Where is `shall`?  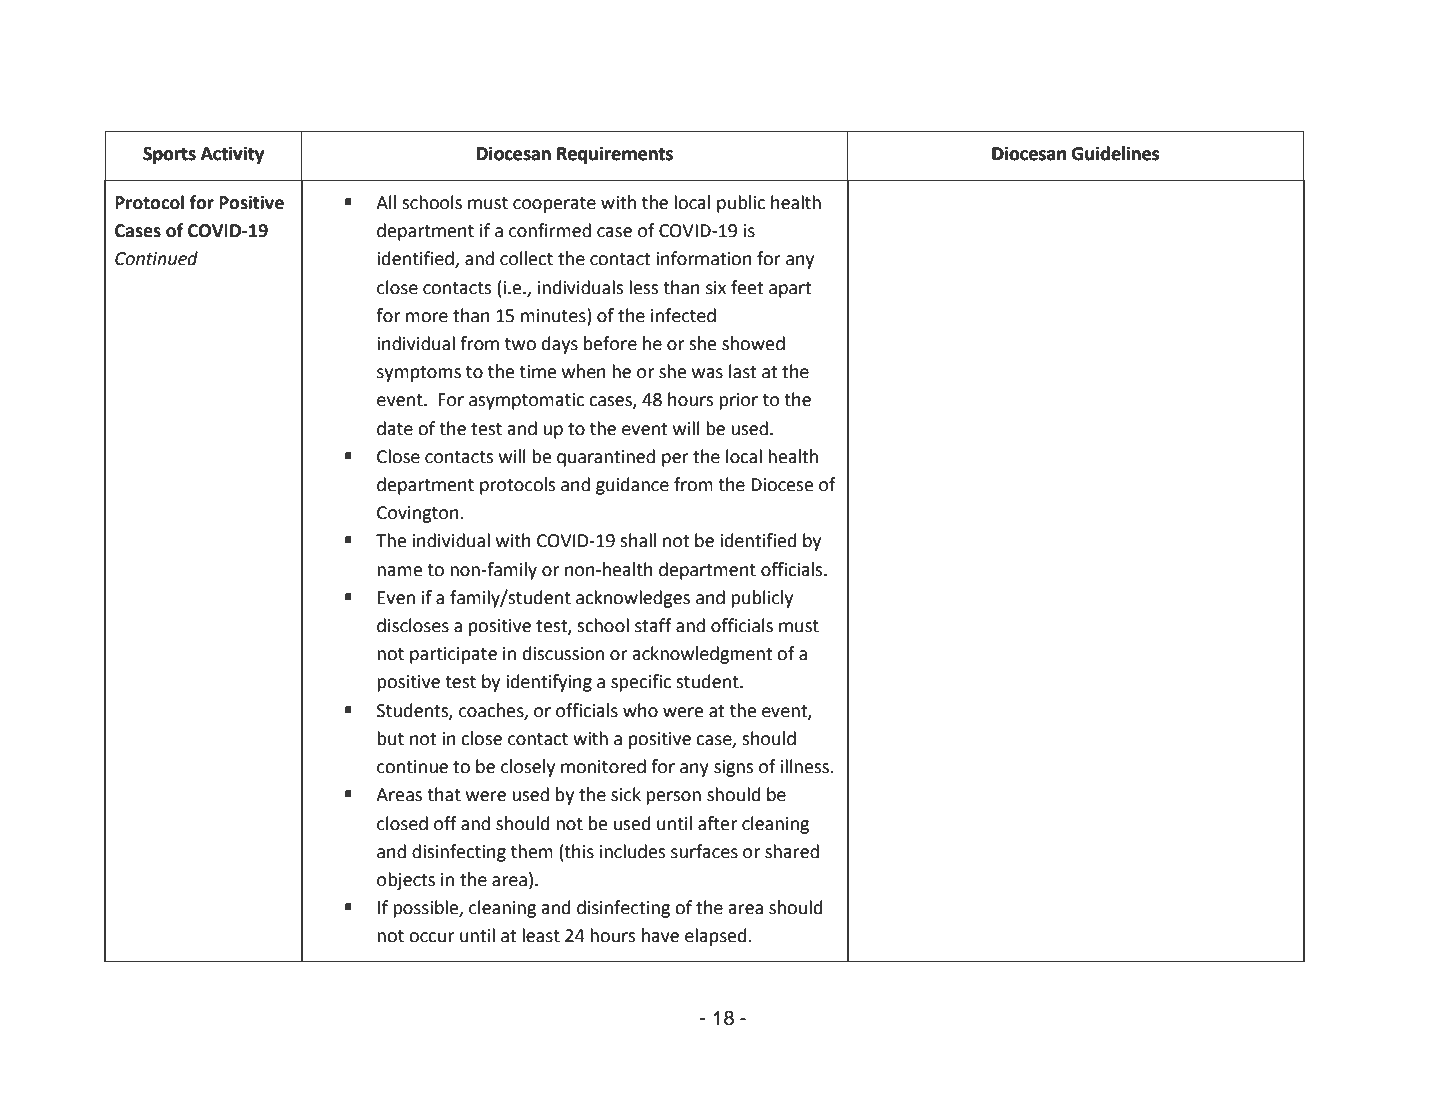
shall is located at coordinates (638, 540).
